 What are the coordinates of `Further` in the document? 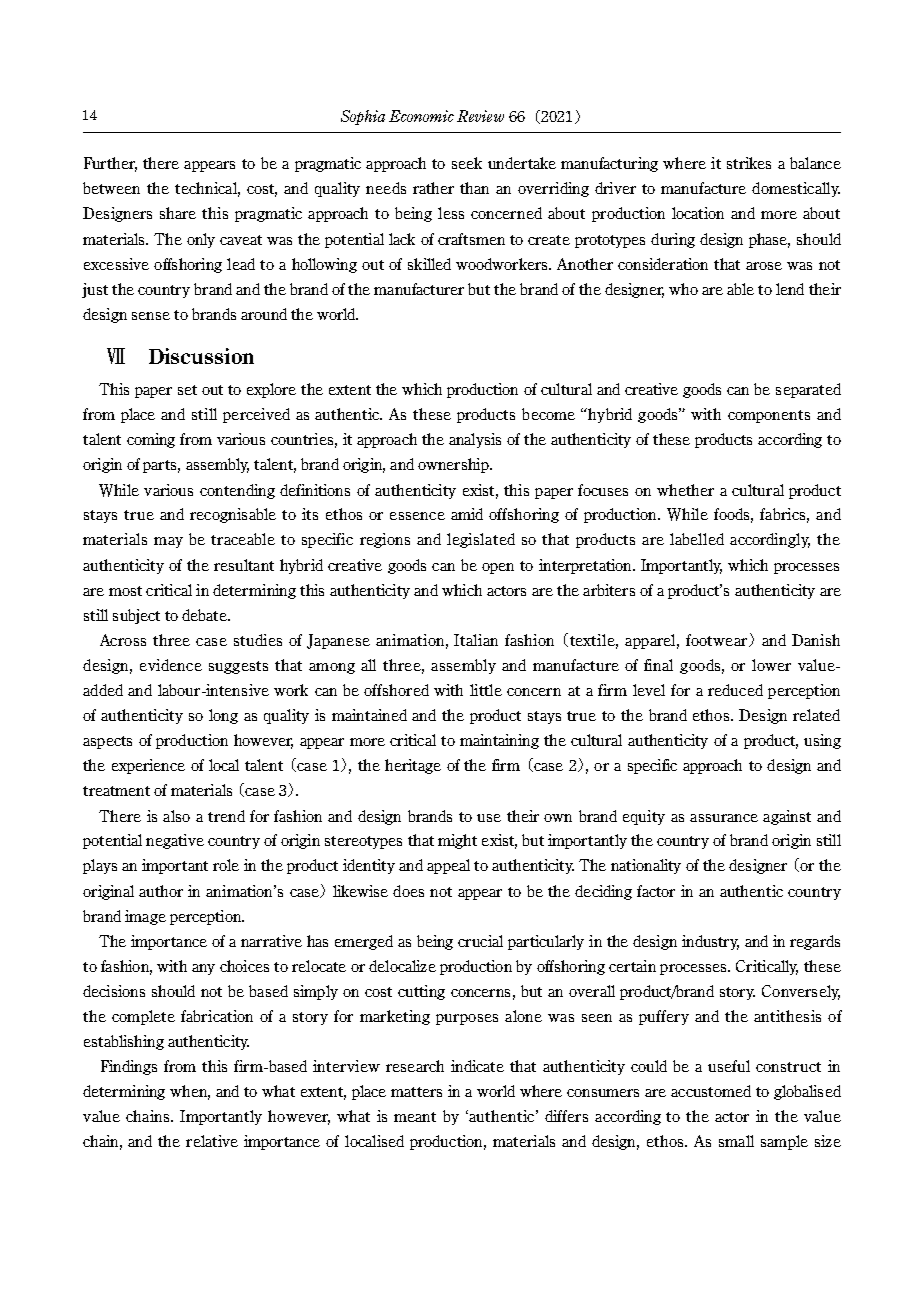 It's located at (110, 164).
